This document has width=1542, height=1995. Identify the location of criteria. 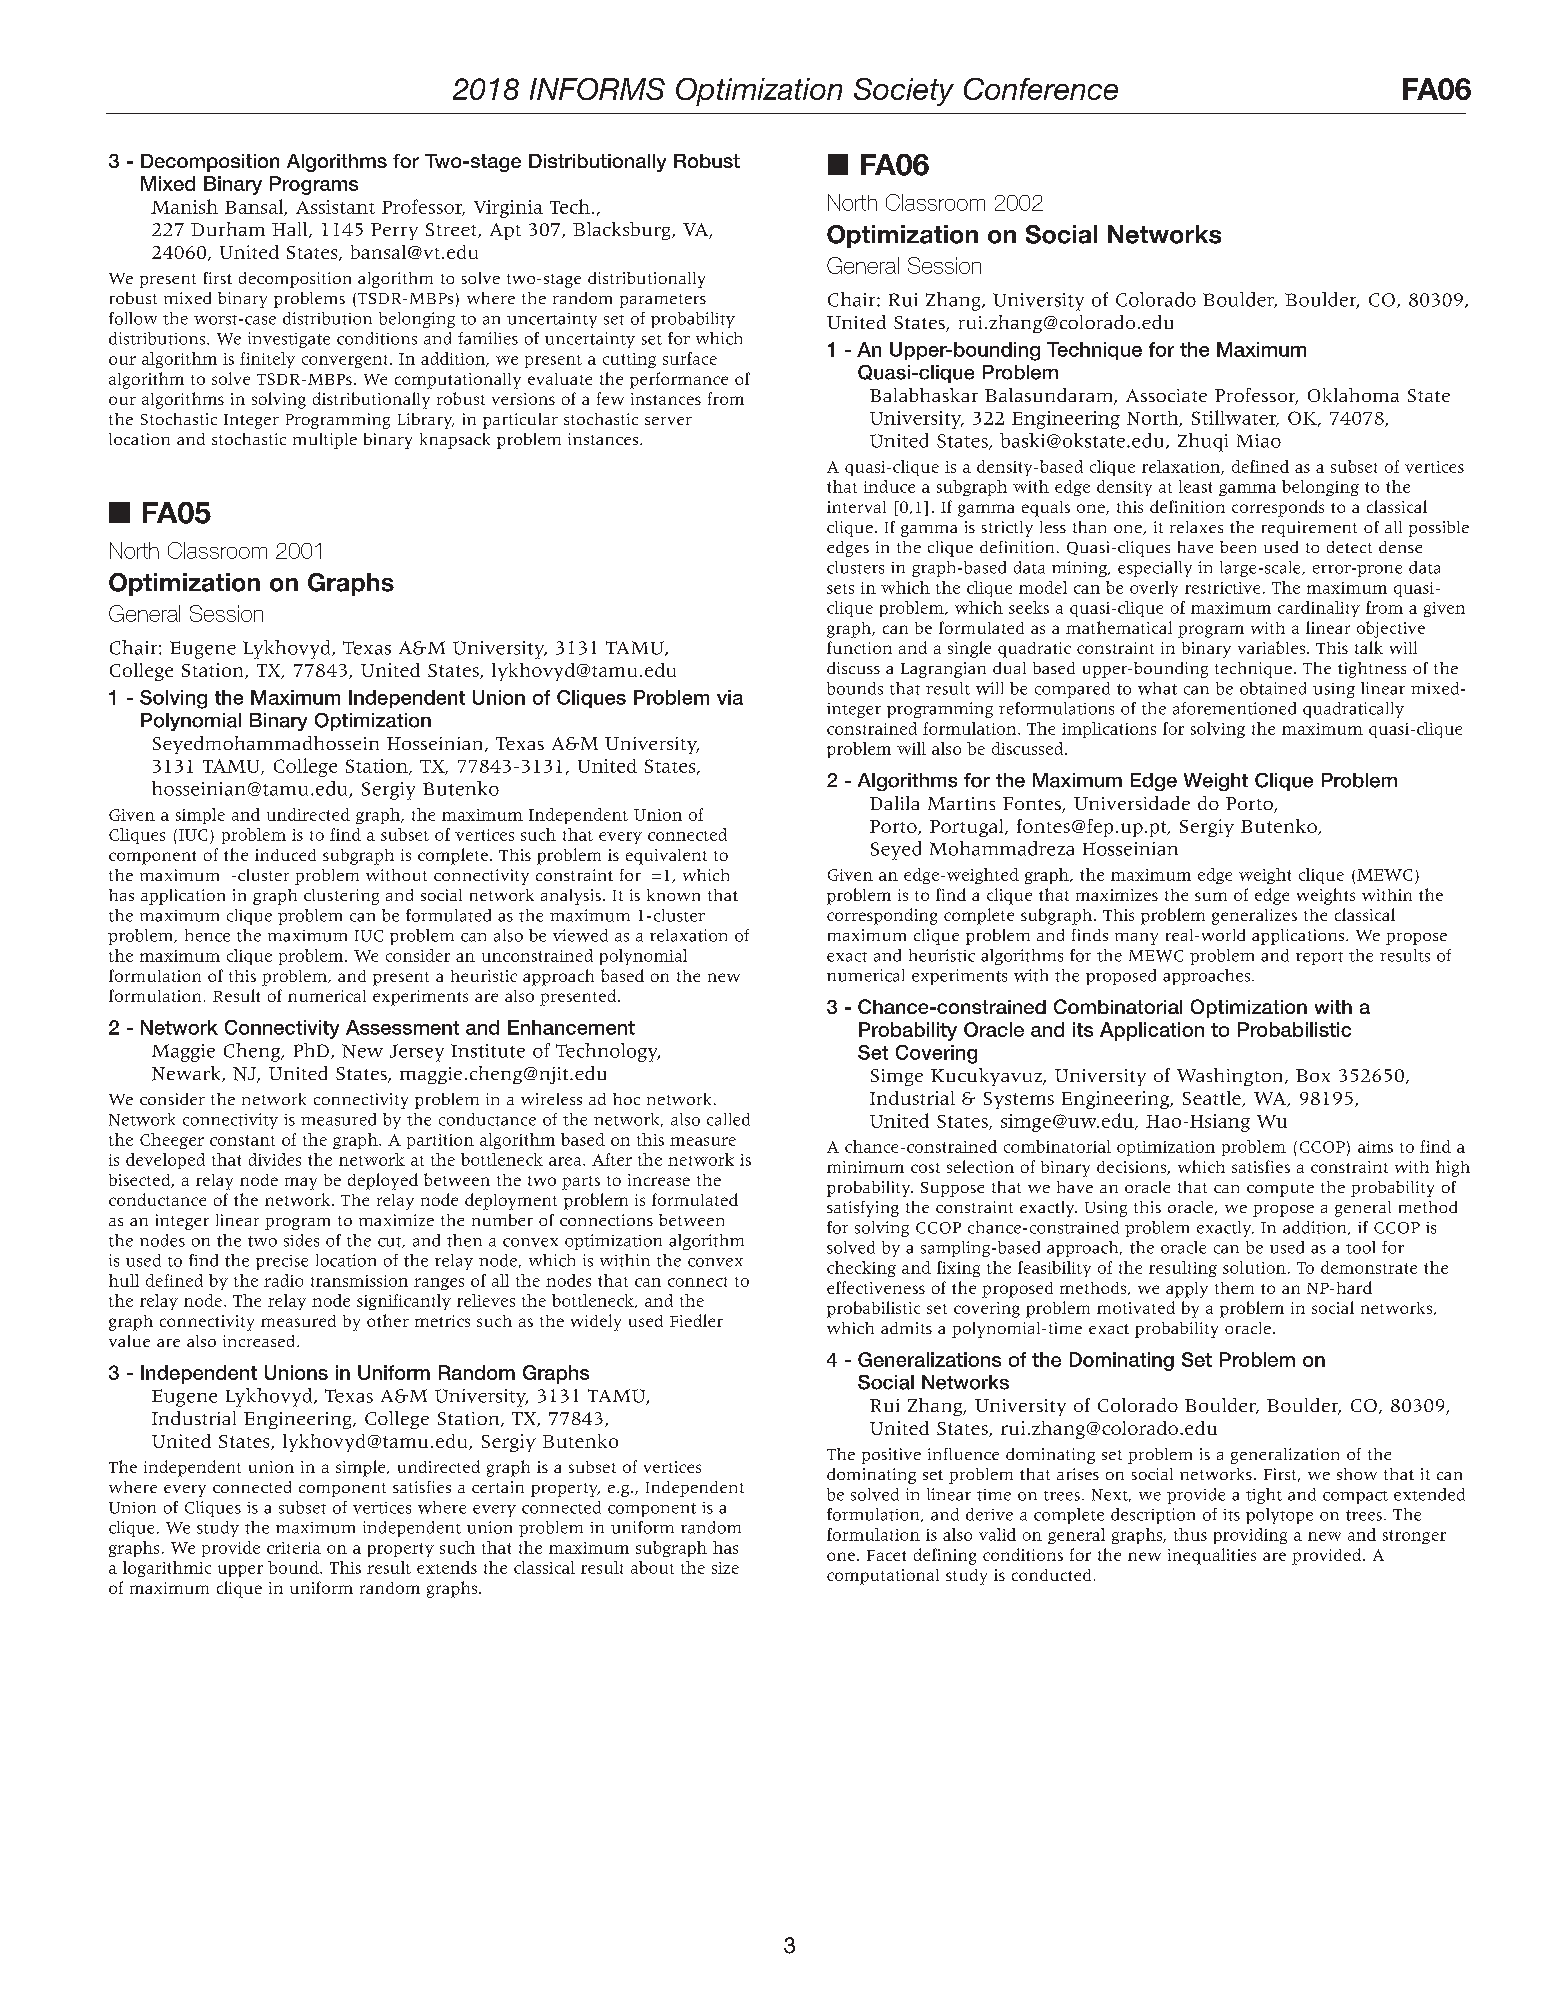
(294, 1548).
